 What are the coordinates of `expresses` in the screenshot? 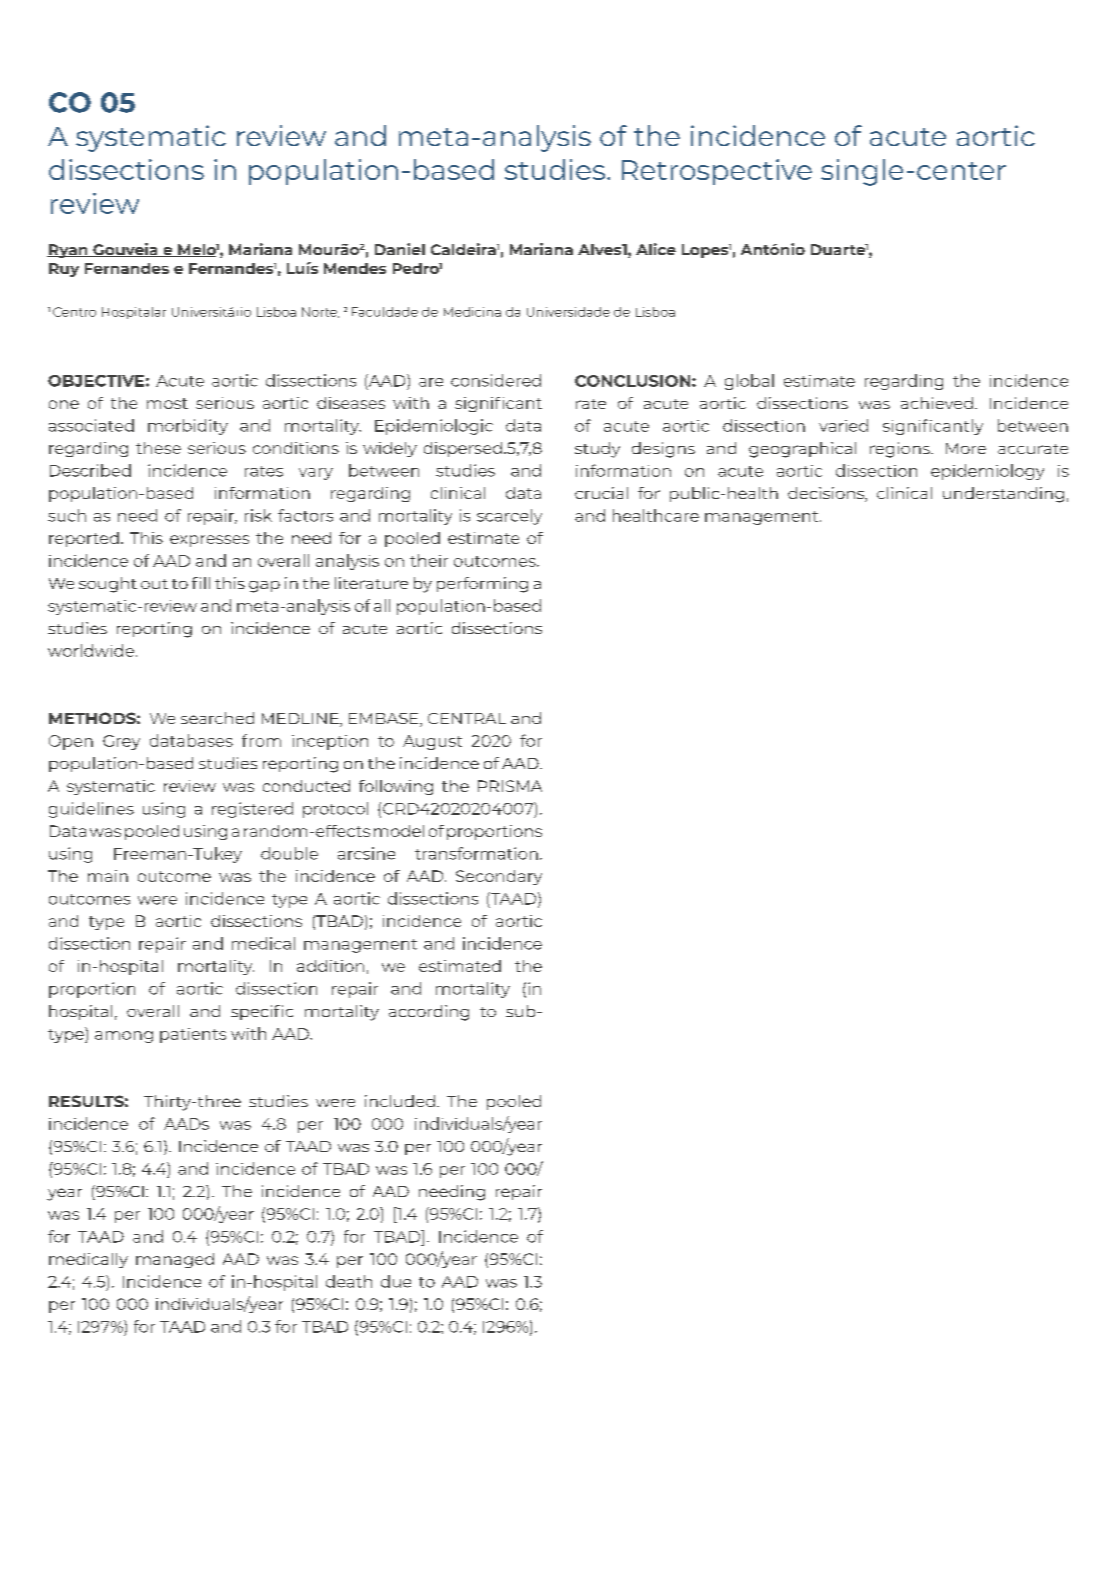 It's located at (209, 541).
